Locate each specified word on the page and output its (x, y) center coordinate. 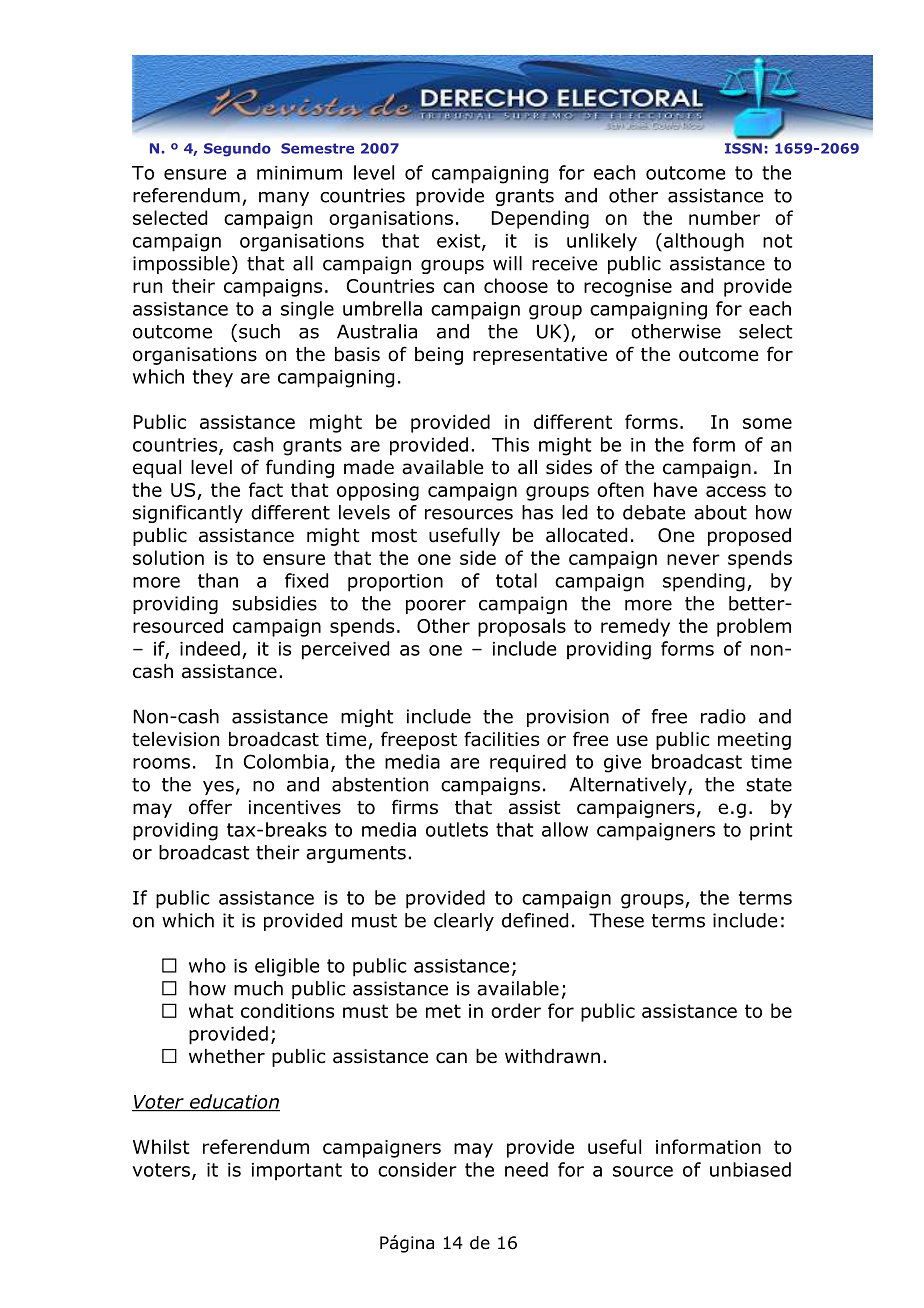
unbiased (750, 1169)
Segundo (237, 150)
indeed (210, 648)
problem (754, 627)
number (724, 217)
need (526, 1169)
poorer (436, 607)
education (234, 1102)
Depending (540, 219)
